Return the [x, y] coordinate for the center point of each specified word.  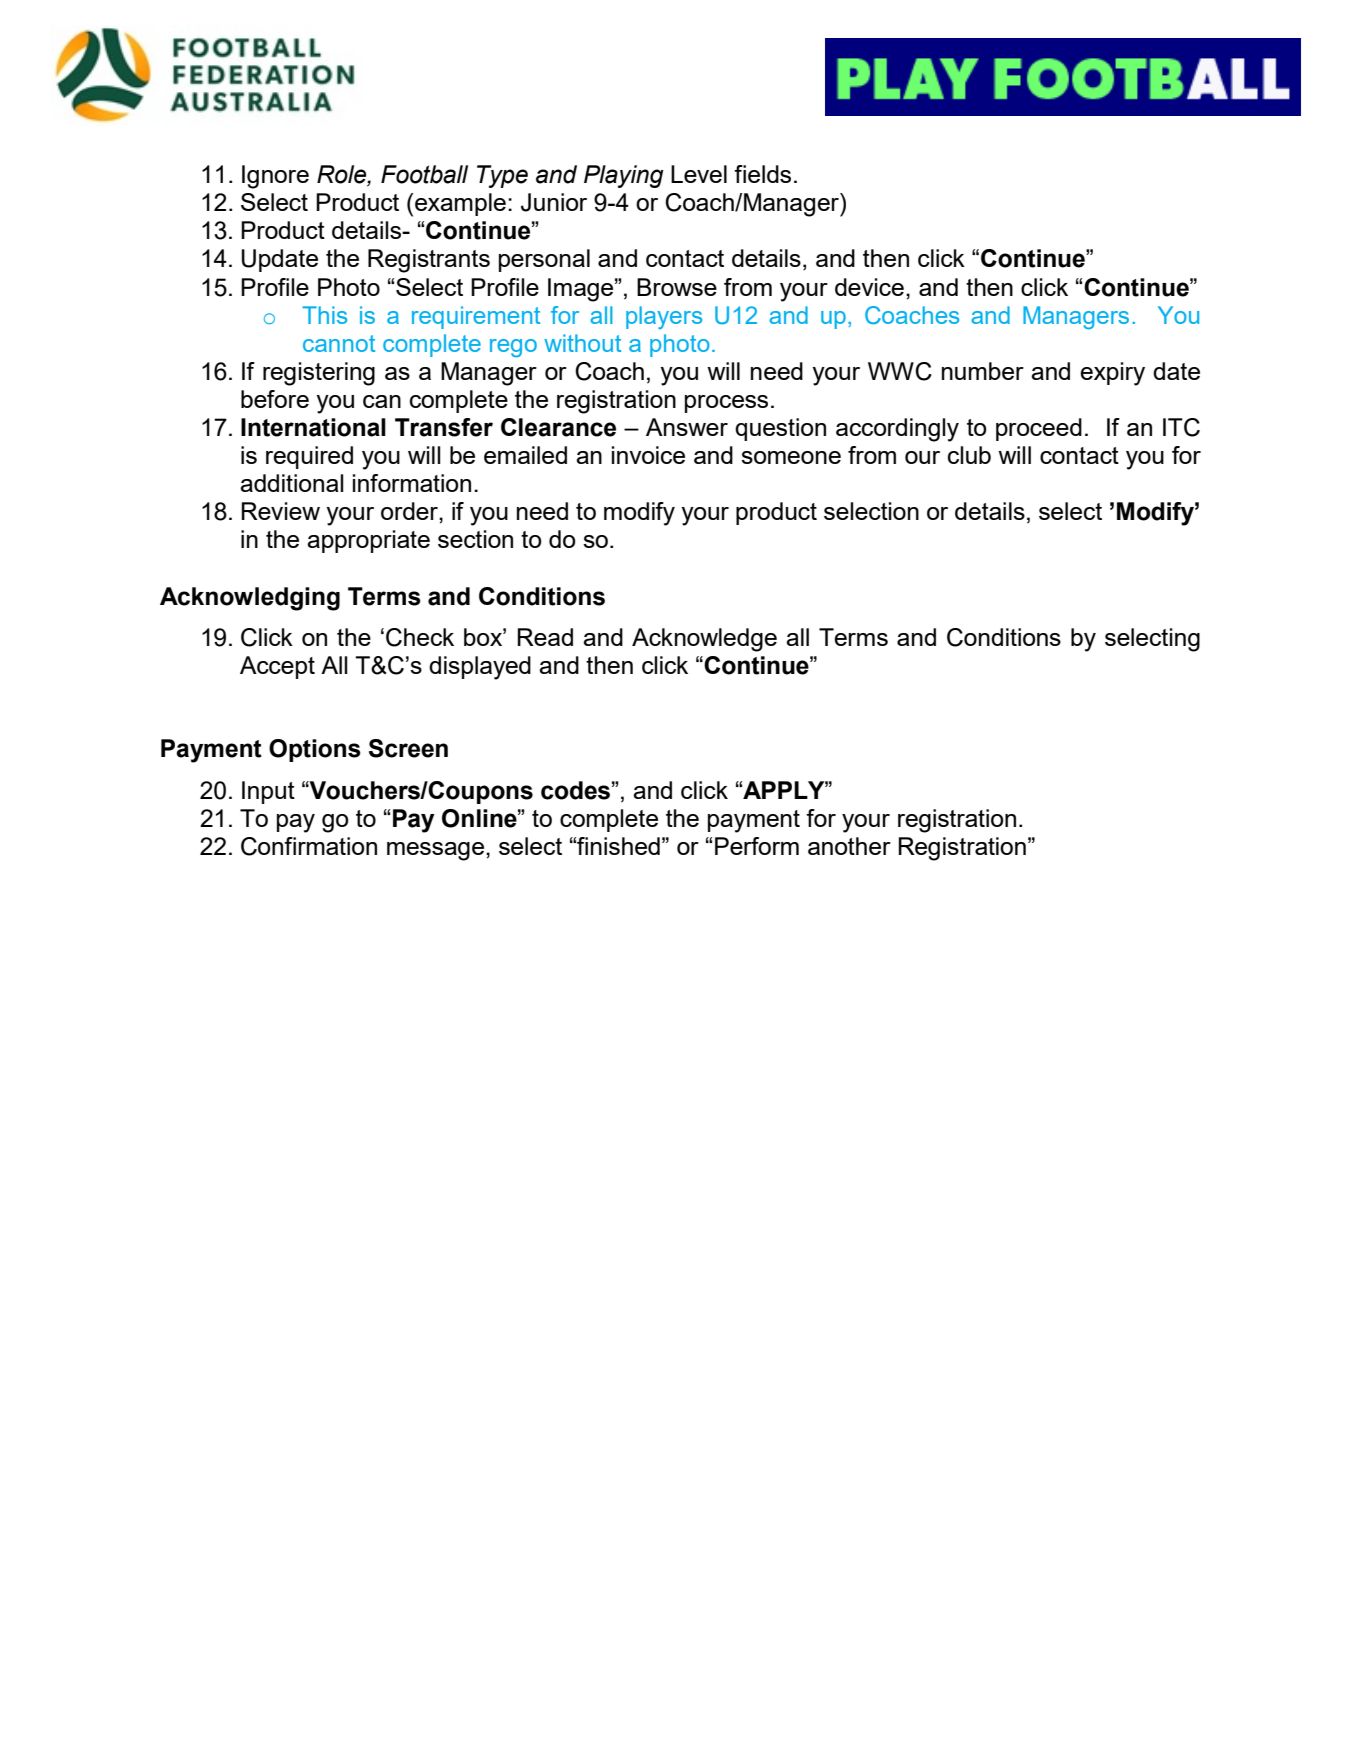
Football [424, 174]
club [969, 455]
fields [762, 174]
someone [791, 457]
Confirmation [309, 846]
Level [699, 174]
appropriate [368, 541]
